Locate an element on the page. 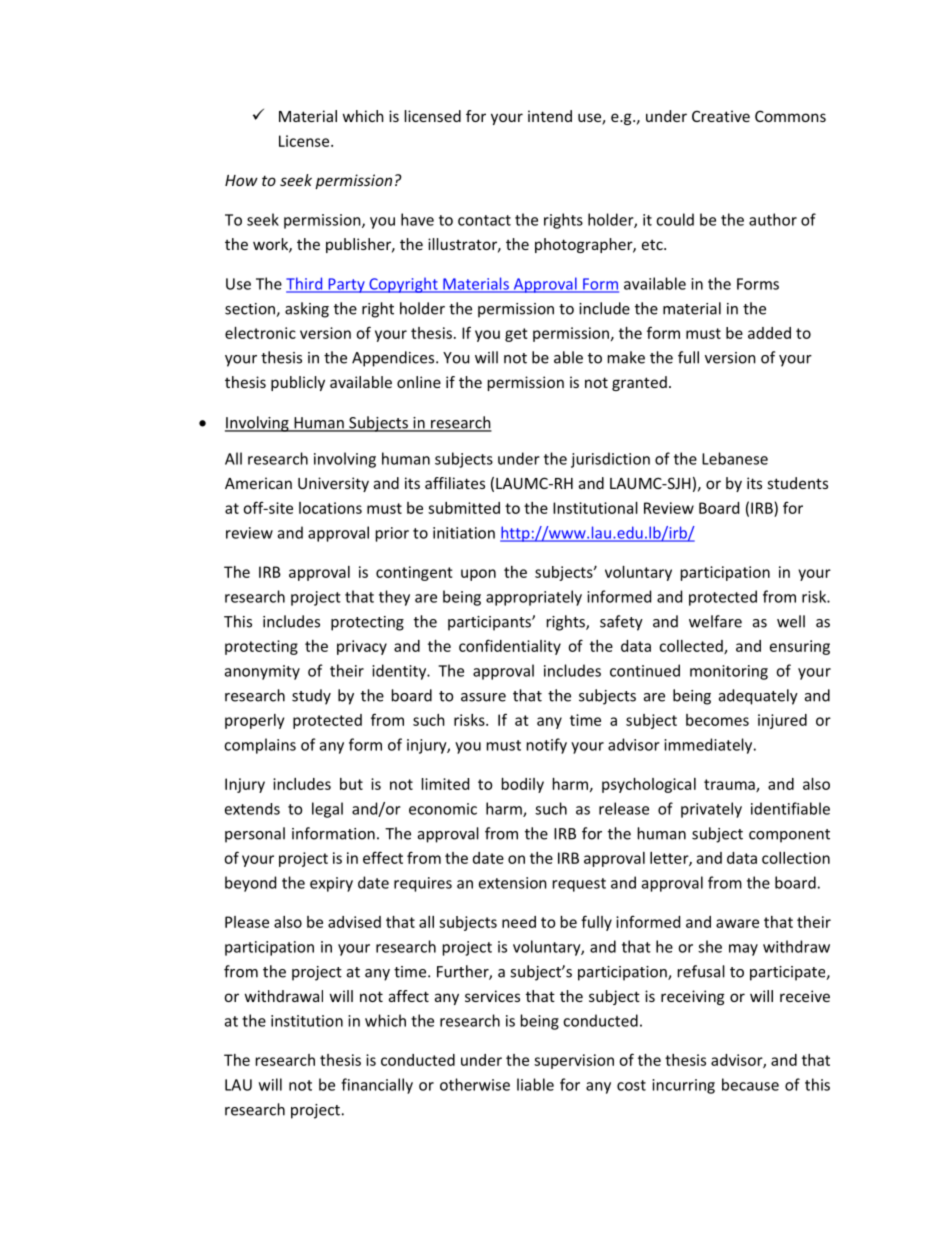 The image size is (952, 1233). appropriately is located at coordinates (534, 598).
